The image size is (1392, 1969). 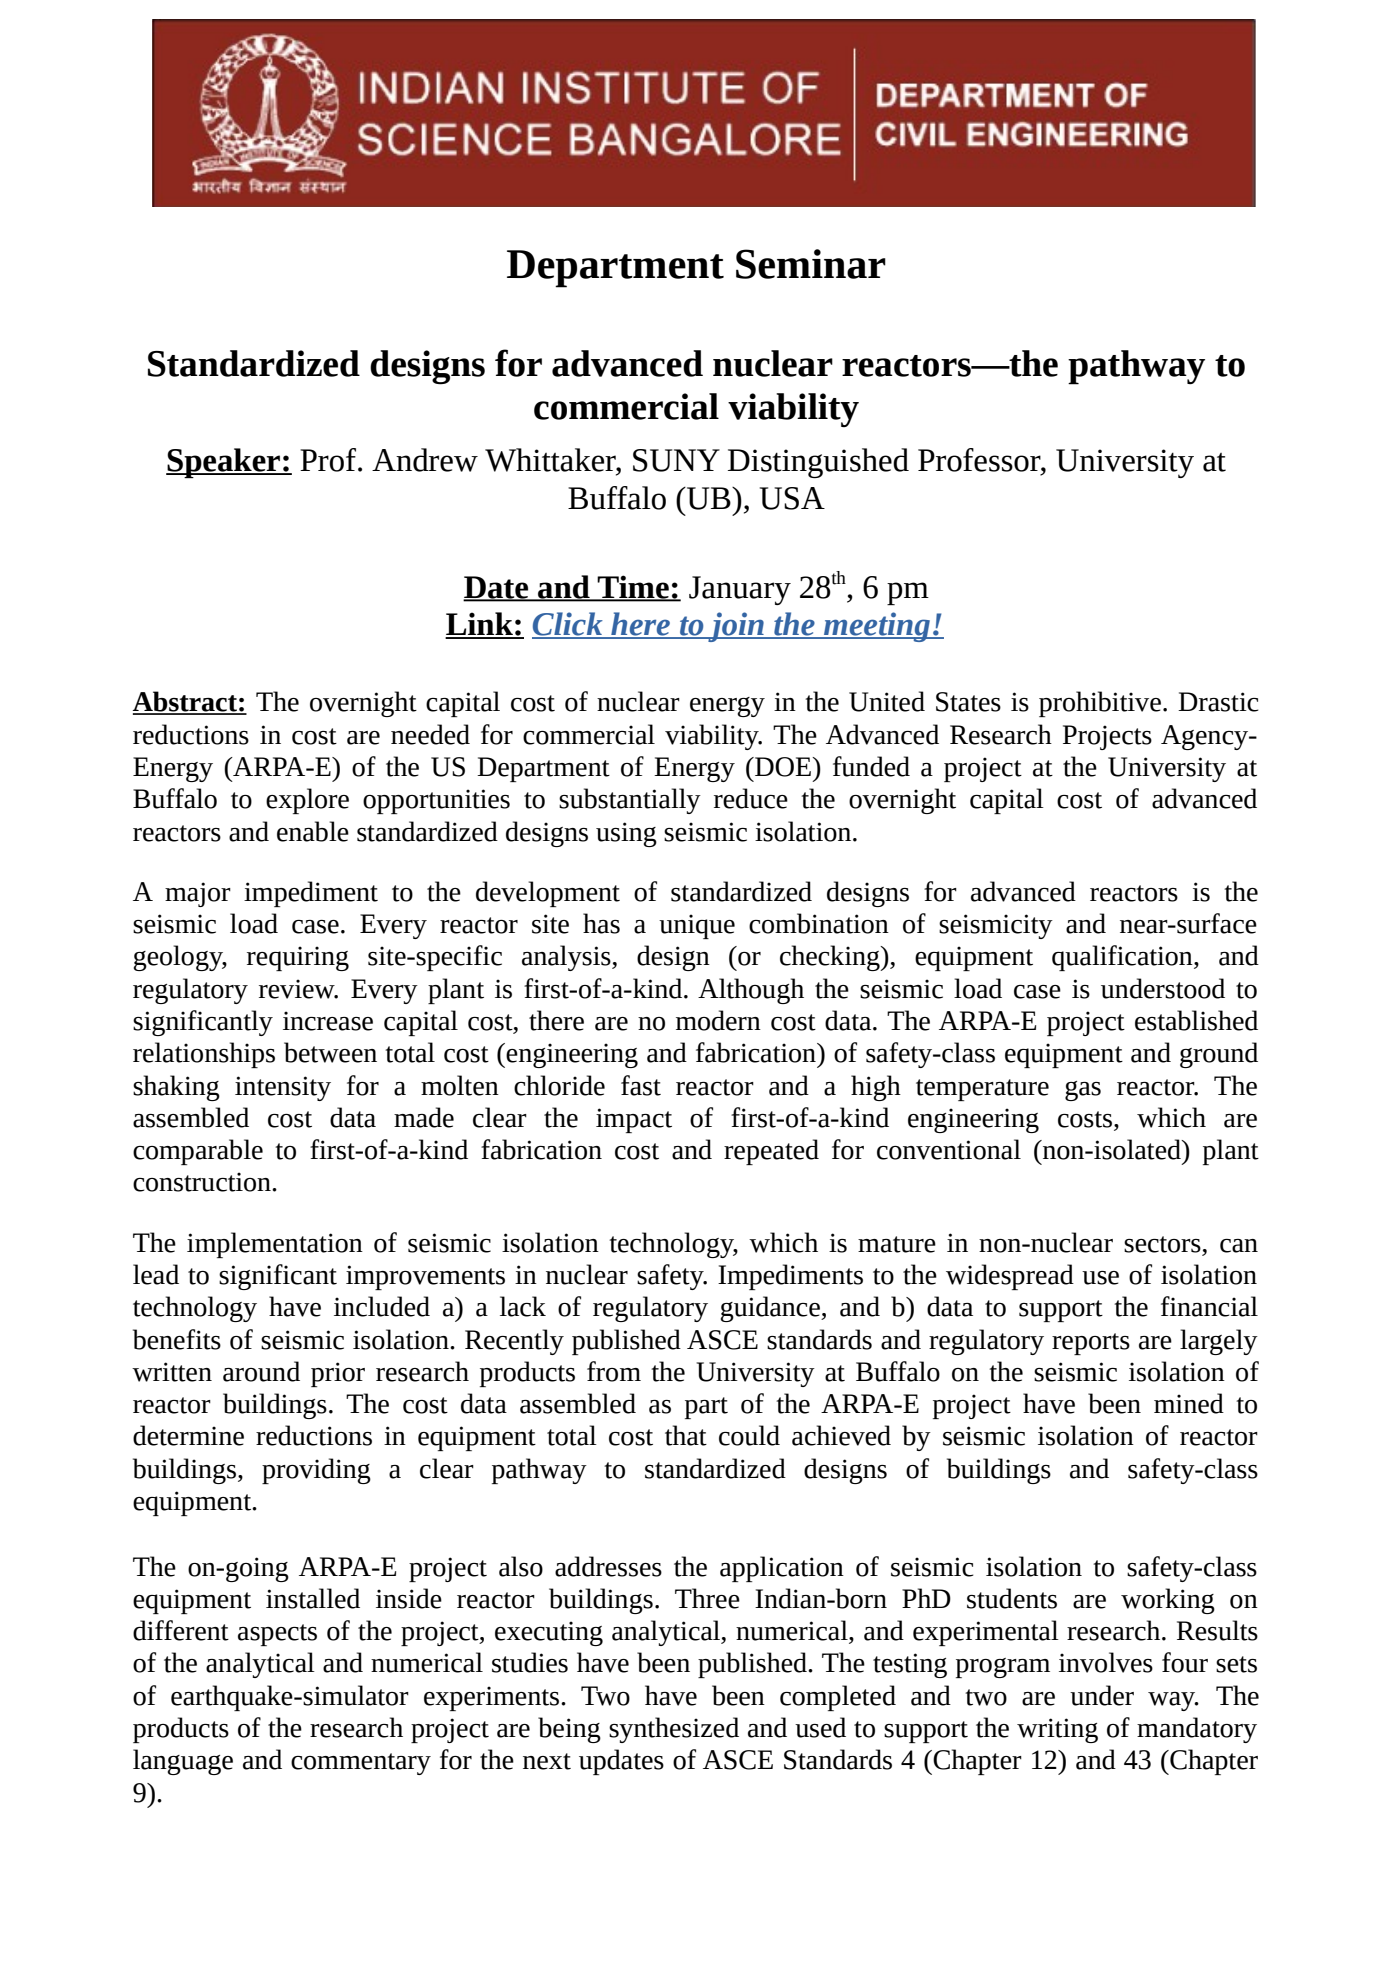 What do you see at coordinates (811, 264) in the page?
I see `Seminar` at bounding box center [811, 264].
